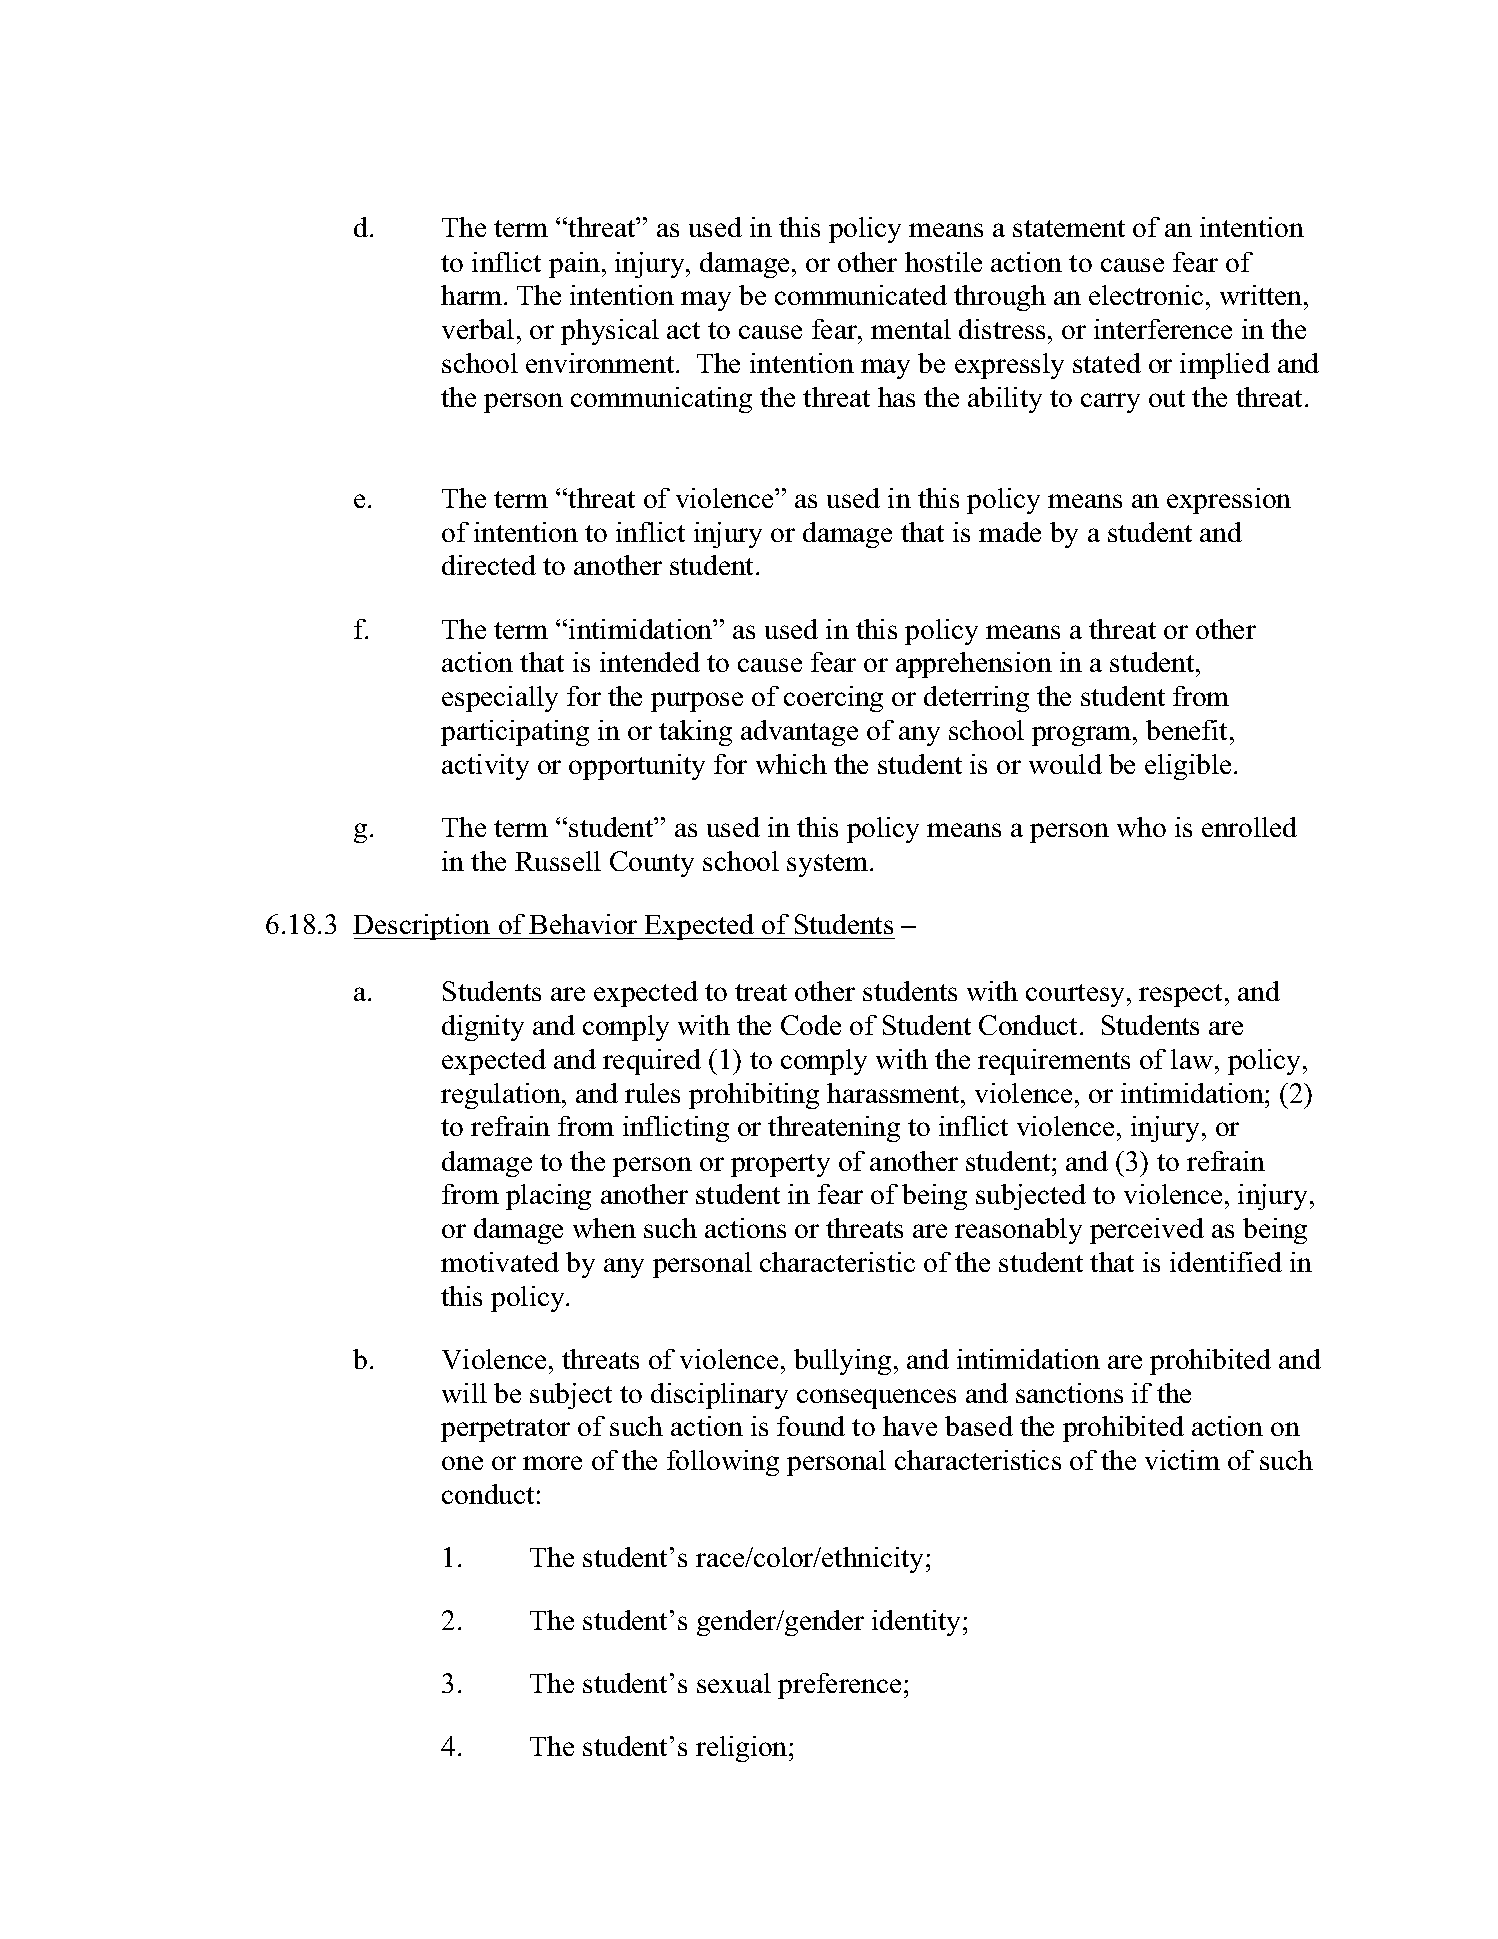 This page has height=1939, width=1498. I want to click on communicated, so click(861, 295).
